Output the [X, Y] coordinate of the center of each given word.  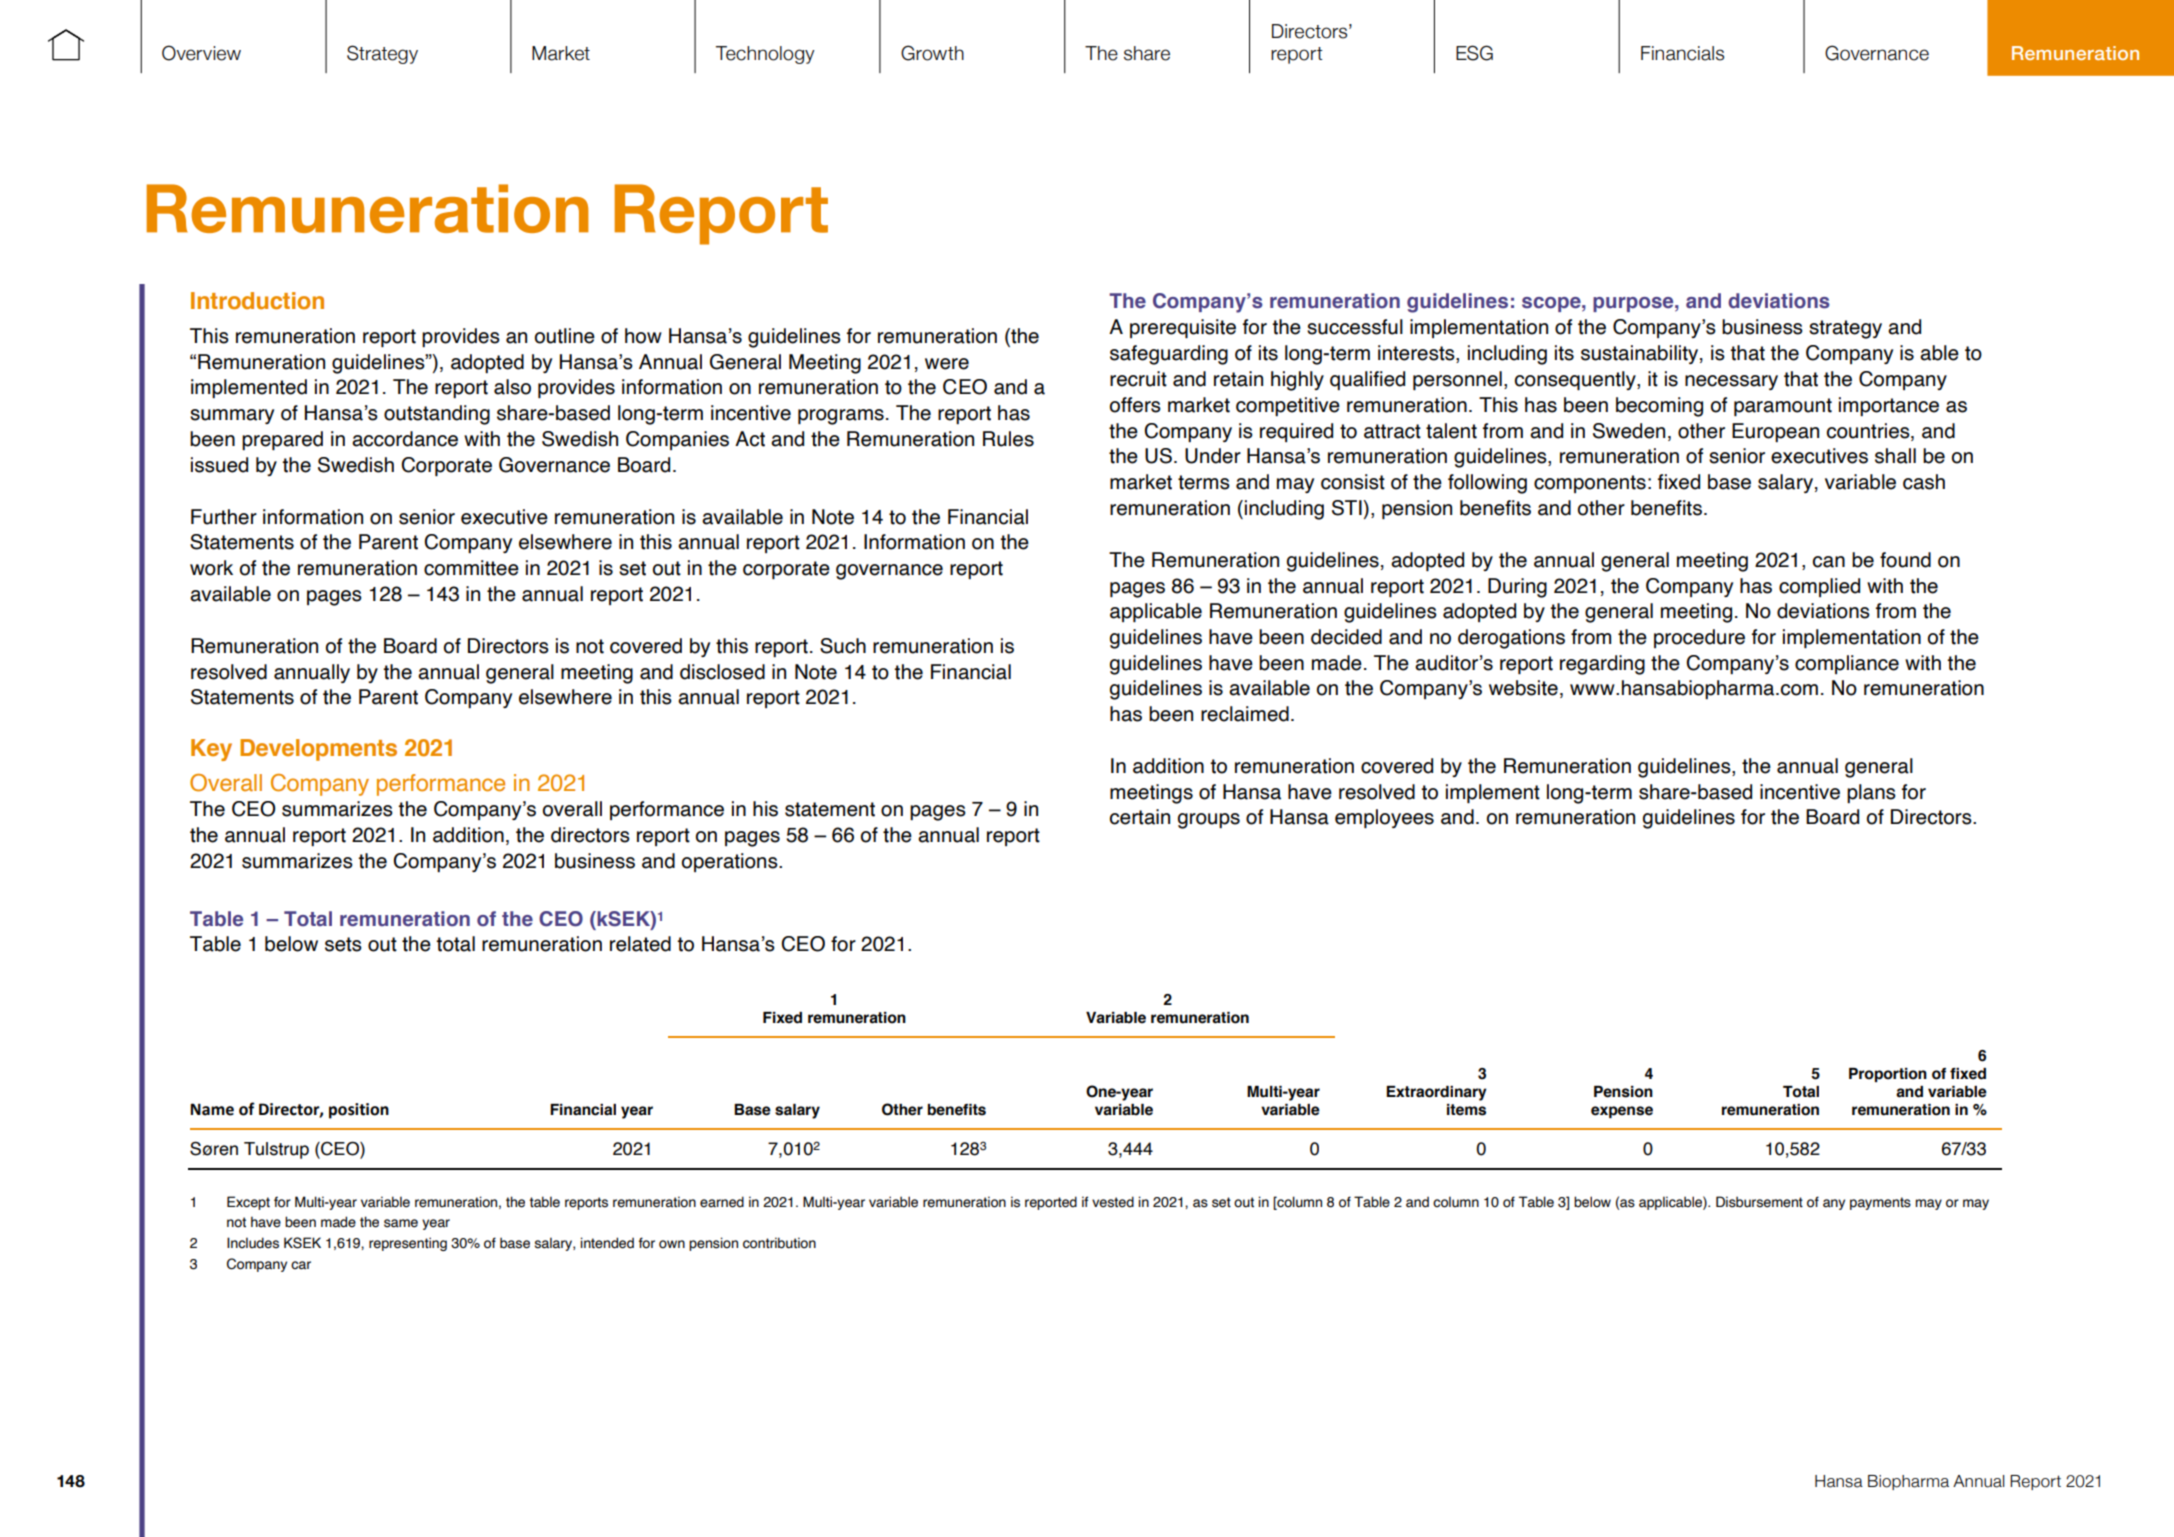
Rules [1008, 439]
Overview [201, 53]
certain [1140, 817]
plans [1871, 793]
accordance [405, 439]
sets [343, 944]
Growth [932, 53]
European [1775, 432]
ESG [1474, 53]
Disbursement [1759, 1202]
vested [1113, 1202]
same [401, 1223]
